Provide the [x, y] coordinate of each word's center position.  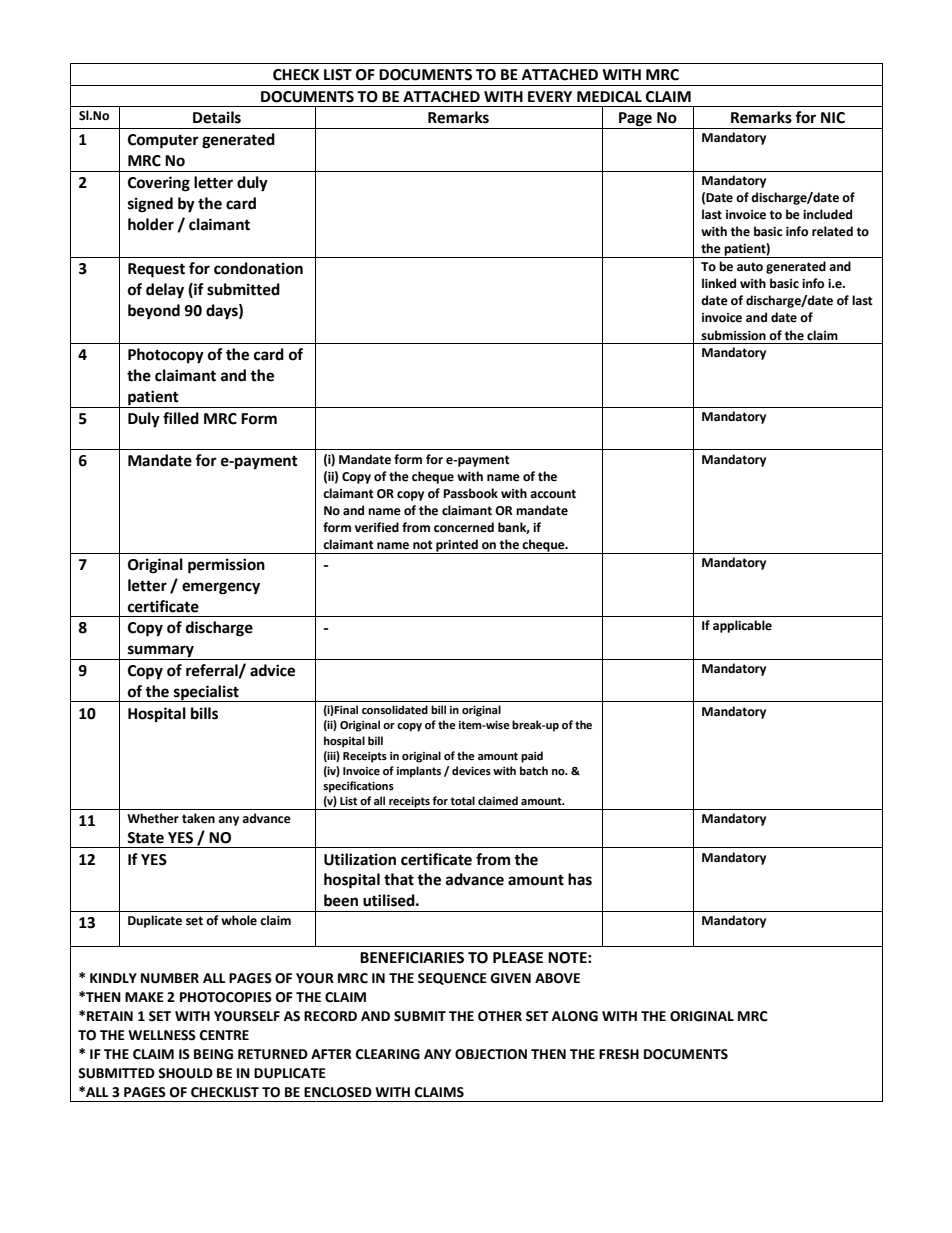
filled [181, 418]
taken [198, 818]
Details [217, 117]
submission [733, 335]
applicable [742, 626]
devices [471, 771]
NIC [833, 118]
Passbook [471, 493]
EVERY [550, 96]
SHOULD [185, 1073]
